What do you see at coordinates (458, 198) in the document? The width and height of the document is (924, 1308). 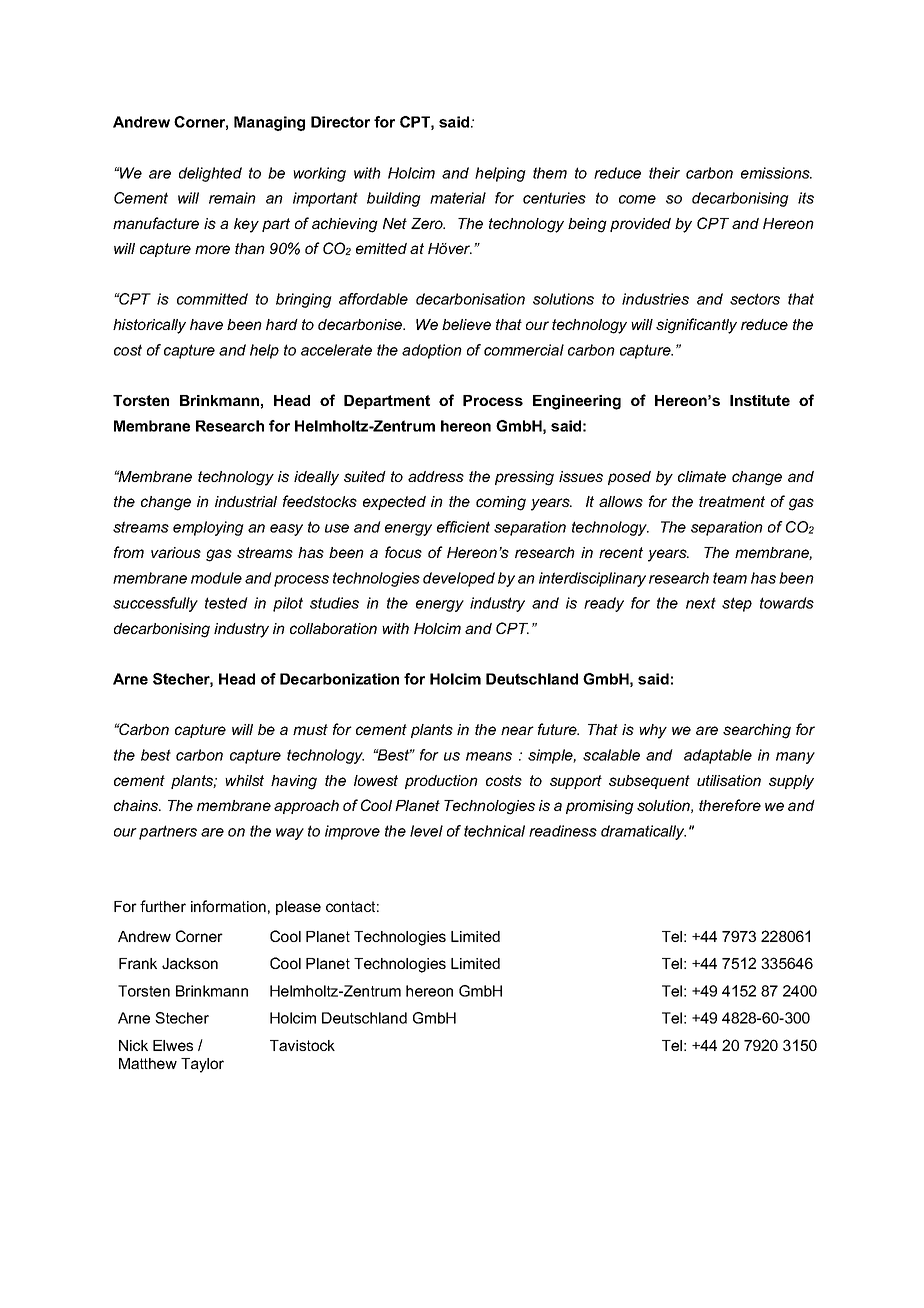 I see `material` at bounding box center [458, 198].
